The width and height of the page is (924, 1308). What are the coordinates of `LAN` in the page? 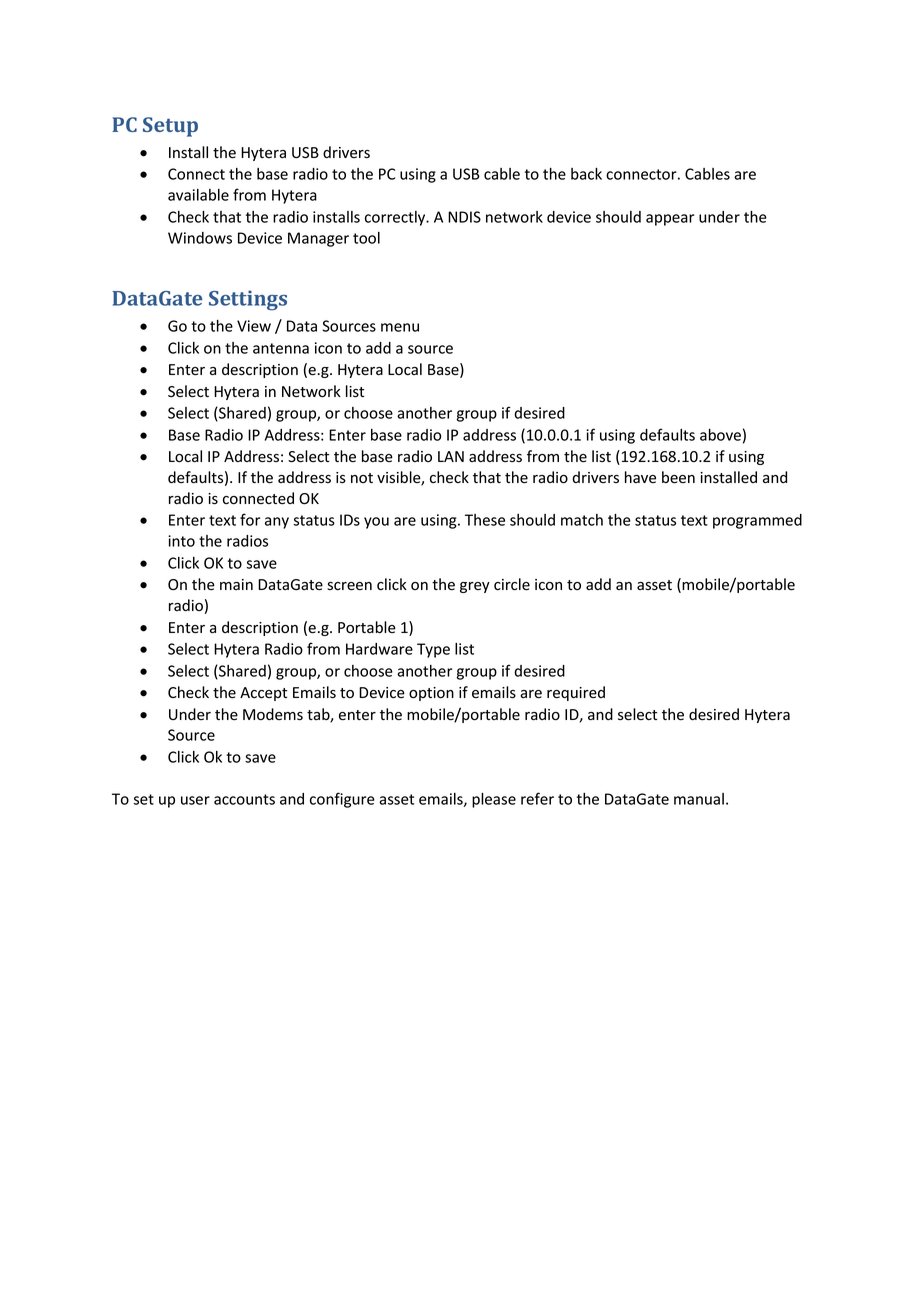 It's located at (451, 456).
